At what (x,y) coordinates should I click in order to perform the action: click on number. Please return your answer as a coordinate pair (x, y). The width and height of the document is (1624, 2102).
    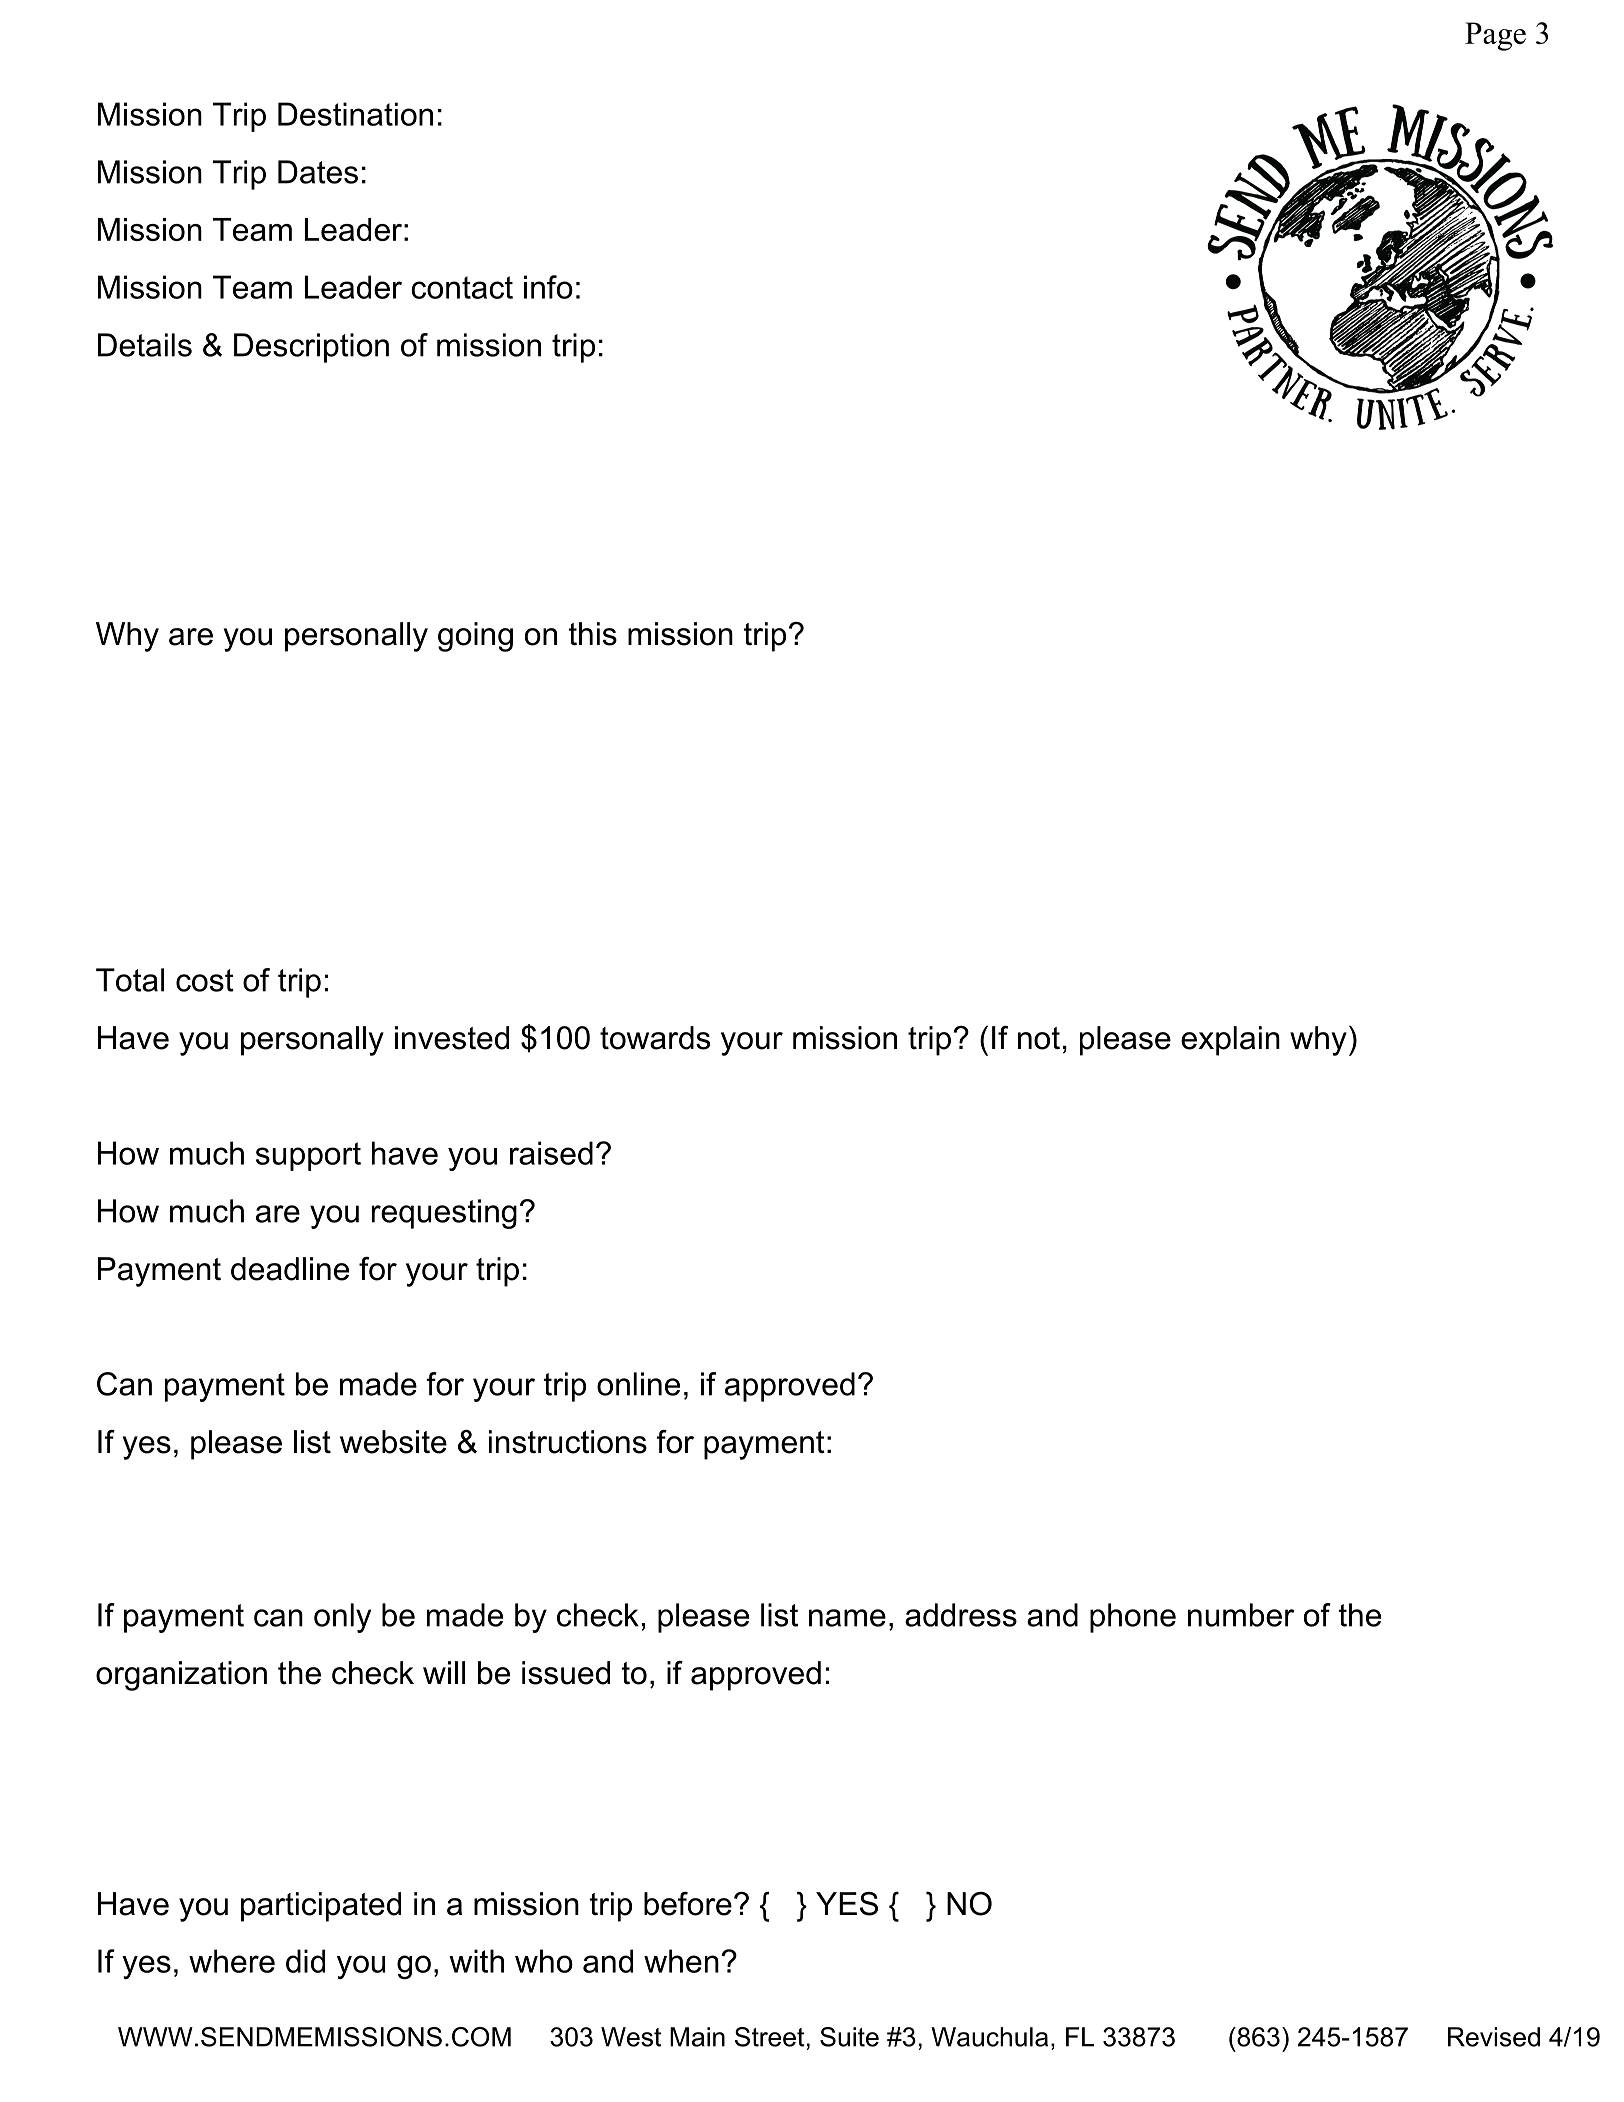
    Looking at the image, I should click on (1241, 1615).
